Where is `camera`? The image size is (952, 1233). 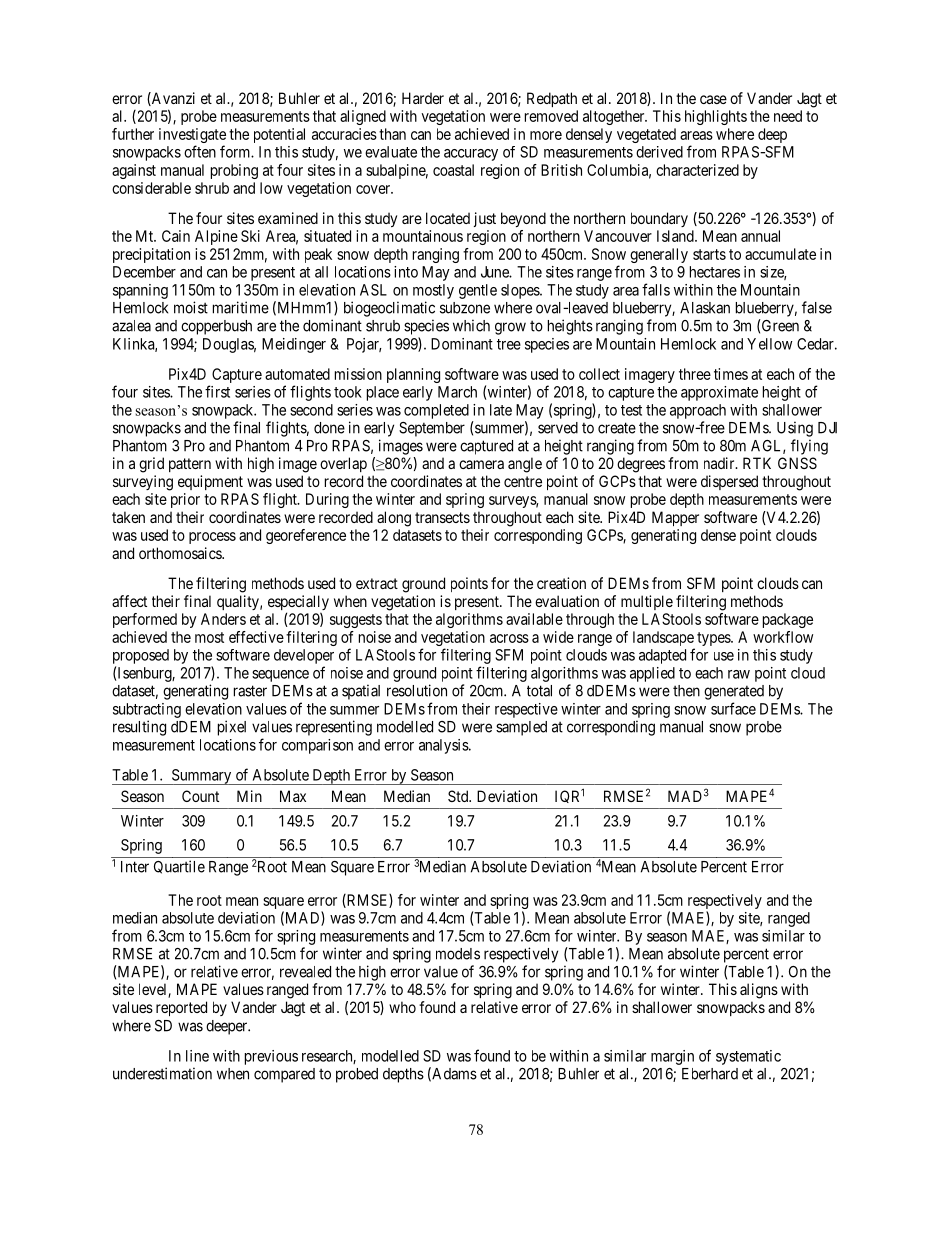
camera is located at coordinates (481, 464).
